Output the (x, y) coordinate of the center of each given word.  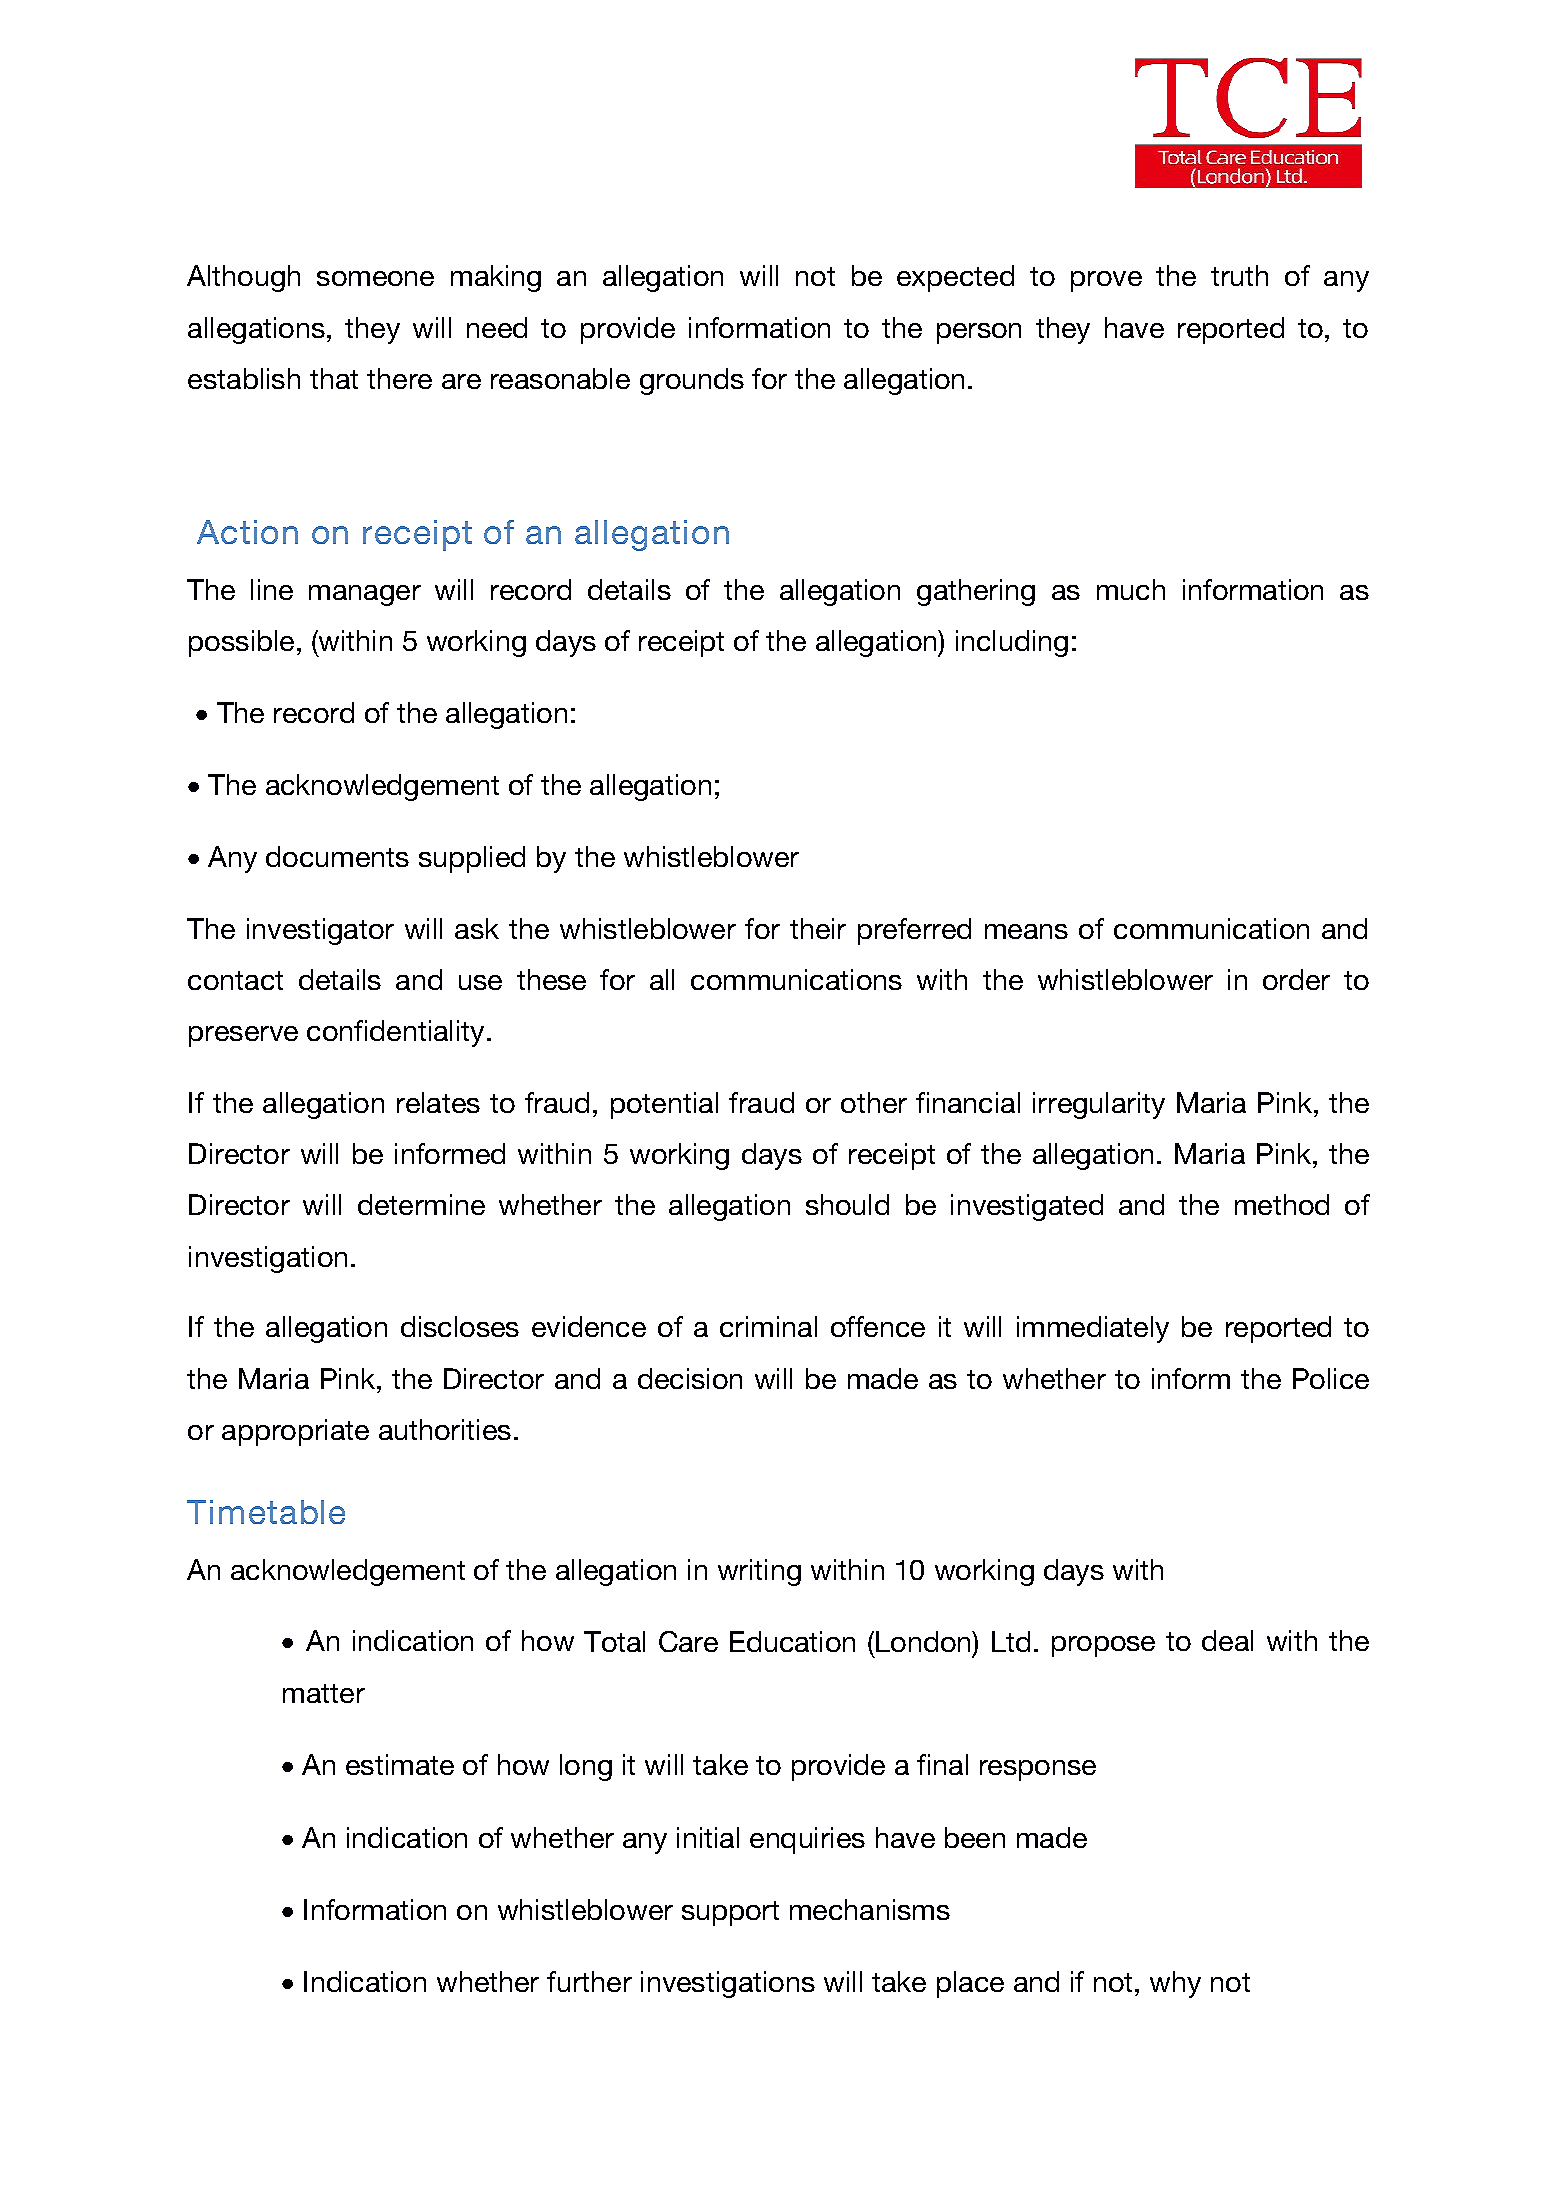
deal (1227, 1640)
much (1131, 589)
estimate (400, 1764)
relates (438, 1102)
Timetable (266, 1512)
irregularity (1099, 1105)
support (730, 1913)
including (1012, 643)
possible (241, 643)
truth (1239, 275)
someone (375, 278)
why (1175, 1984)
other (874, 1102)
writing (759, 1572)
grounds (692, 381)
